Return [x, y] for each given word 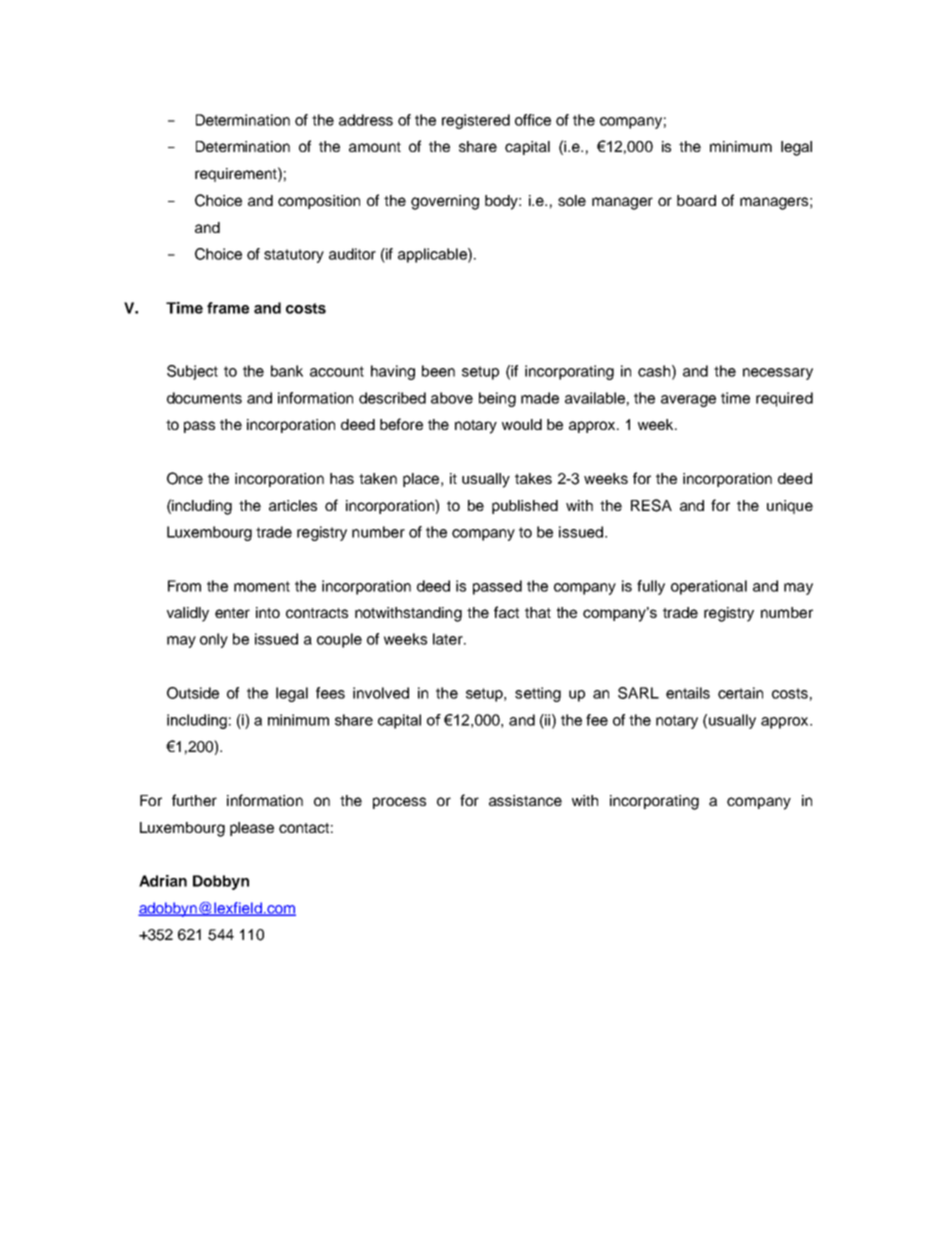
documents [204, 398]
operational [709, 587]
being [497, 399]
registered [476, 121]
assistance [525, 800]
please [252, 829]
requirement [237, 174]
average [688, 401]
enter [232, 613]
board [696, 200]
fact [506, 612]
